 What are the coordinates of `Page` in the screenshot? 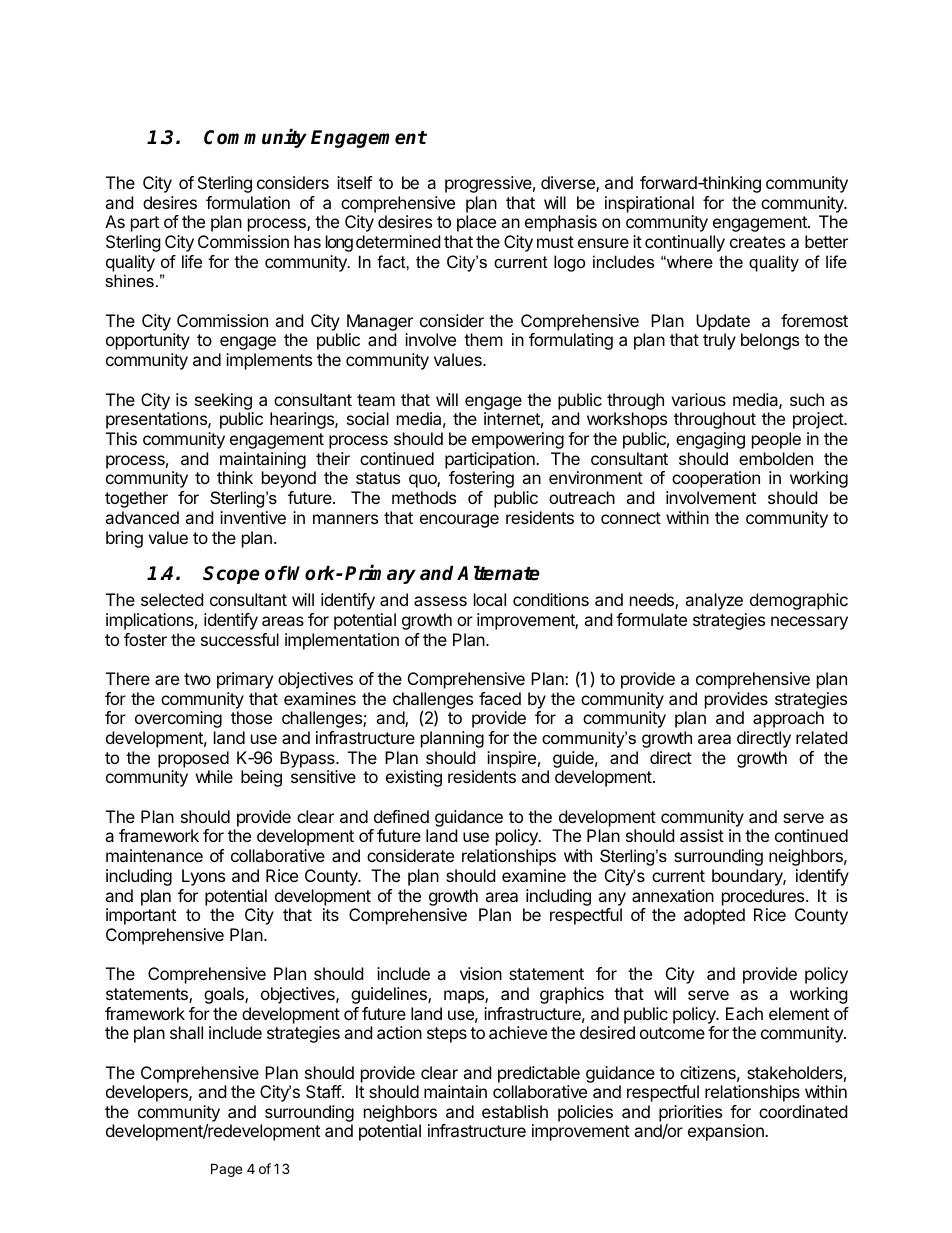 It's located at (226, 1170).
